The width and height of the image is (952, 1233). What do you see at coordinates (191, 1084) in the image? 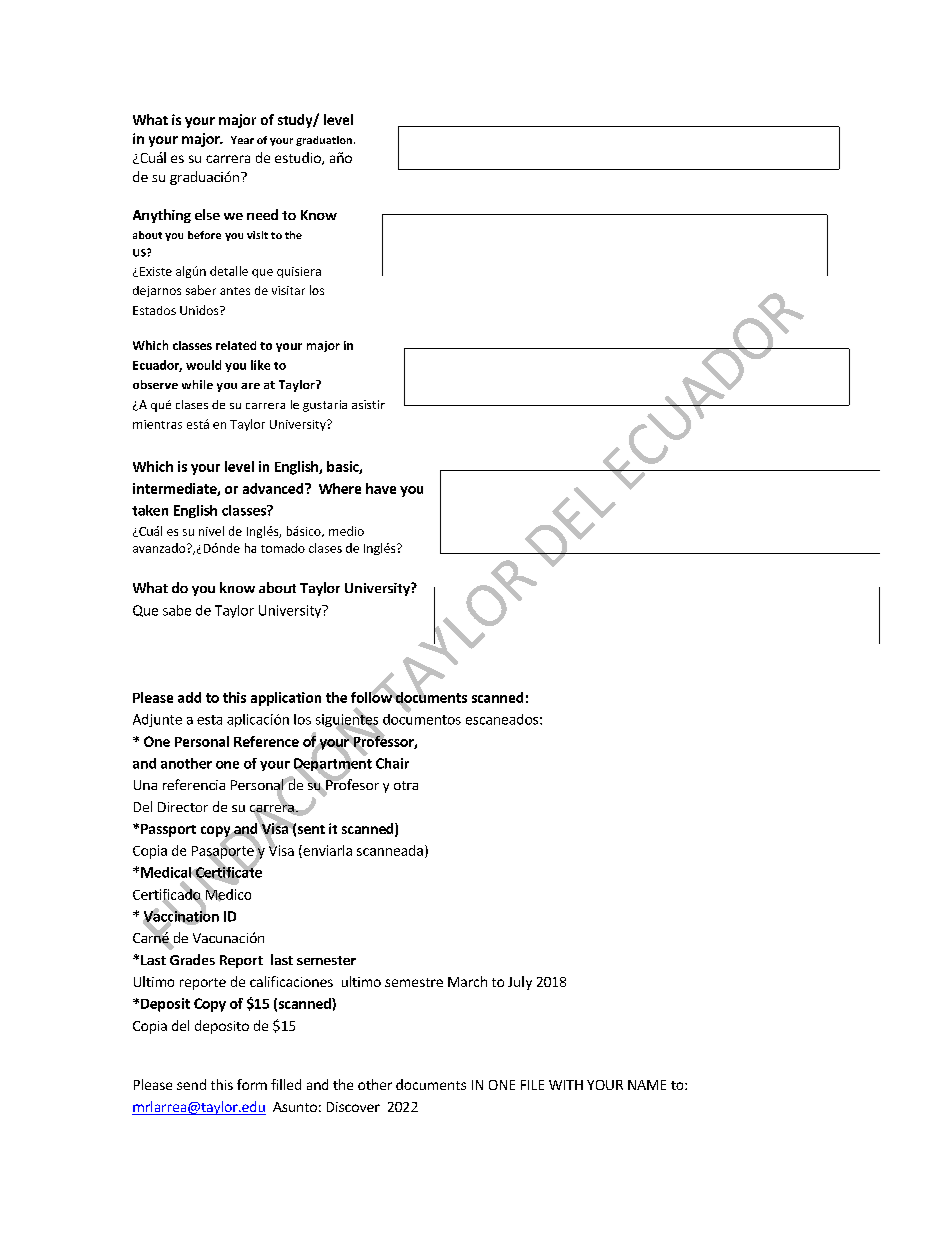
I see `send` at bounding box center [191, 1084].
